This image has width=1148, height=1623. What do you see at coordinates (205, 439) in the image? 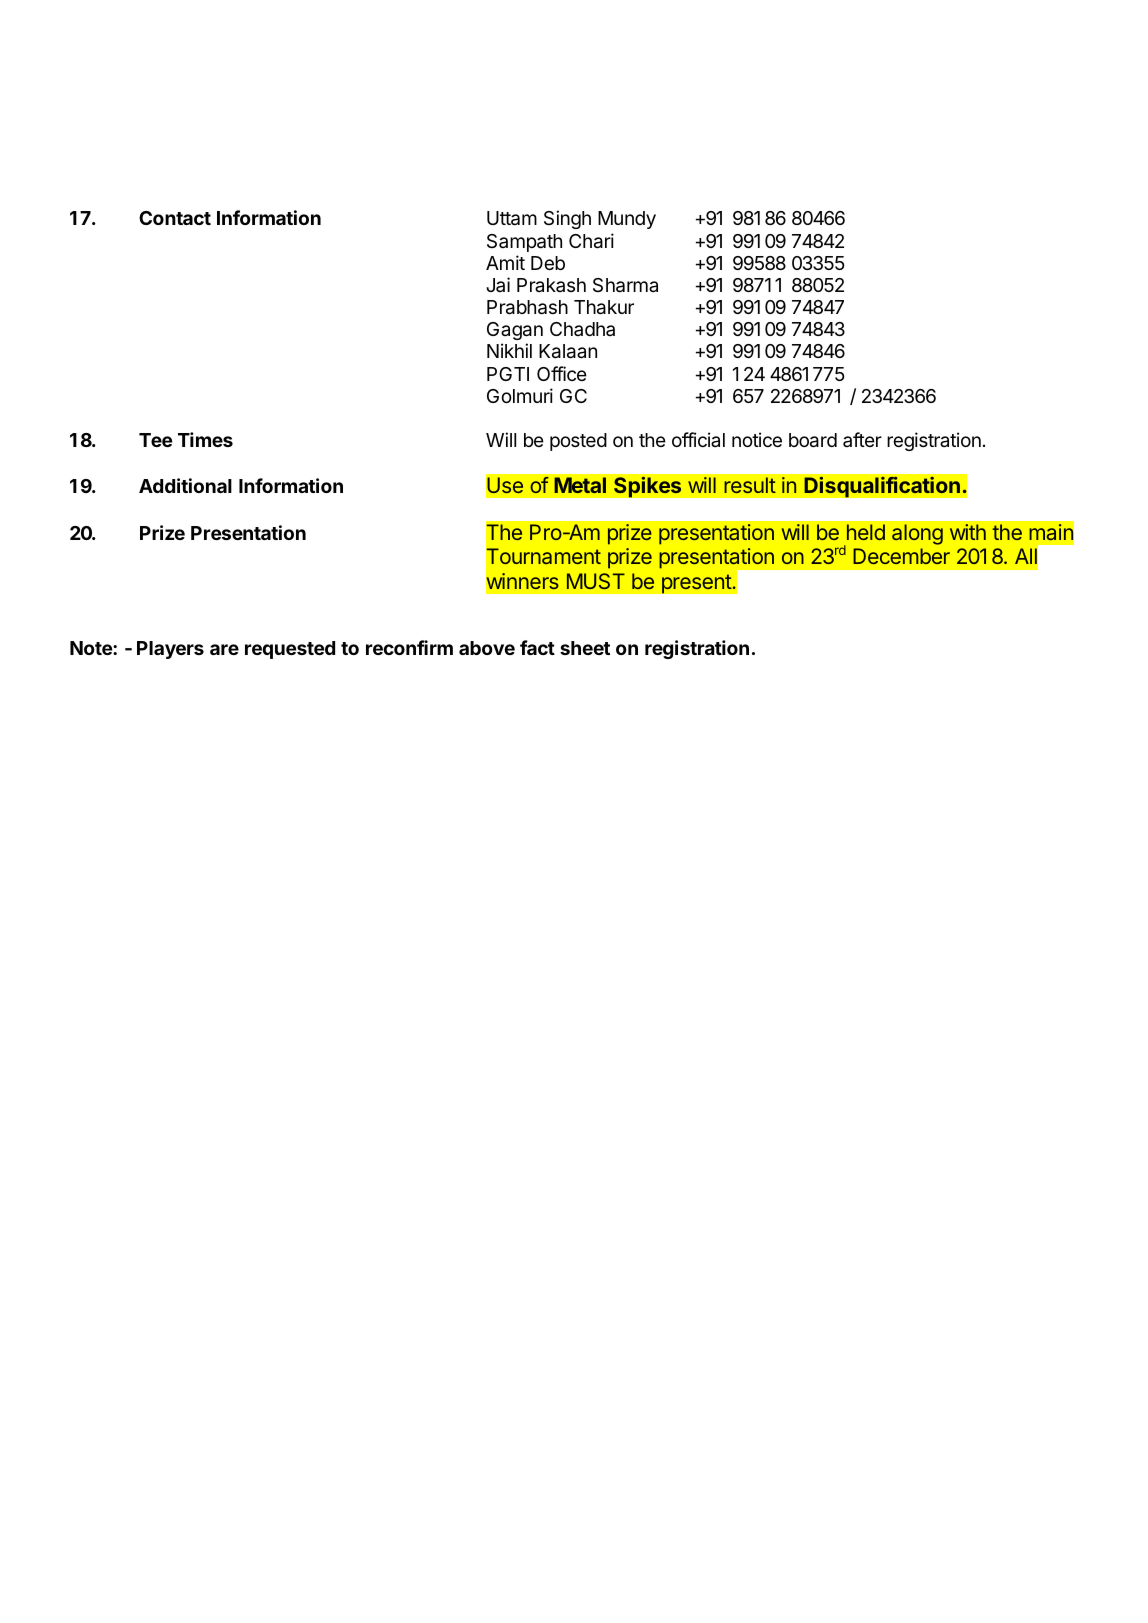
I see `Times` at bounding box center [205, 439].
